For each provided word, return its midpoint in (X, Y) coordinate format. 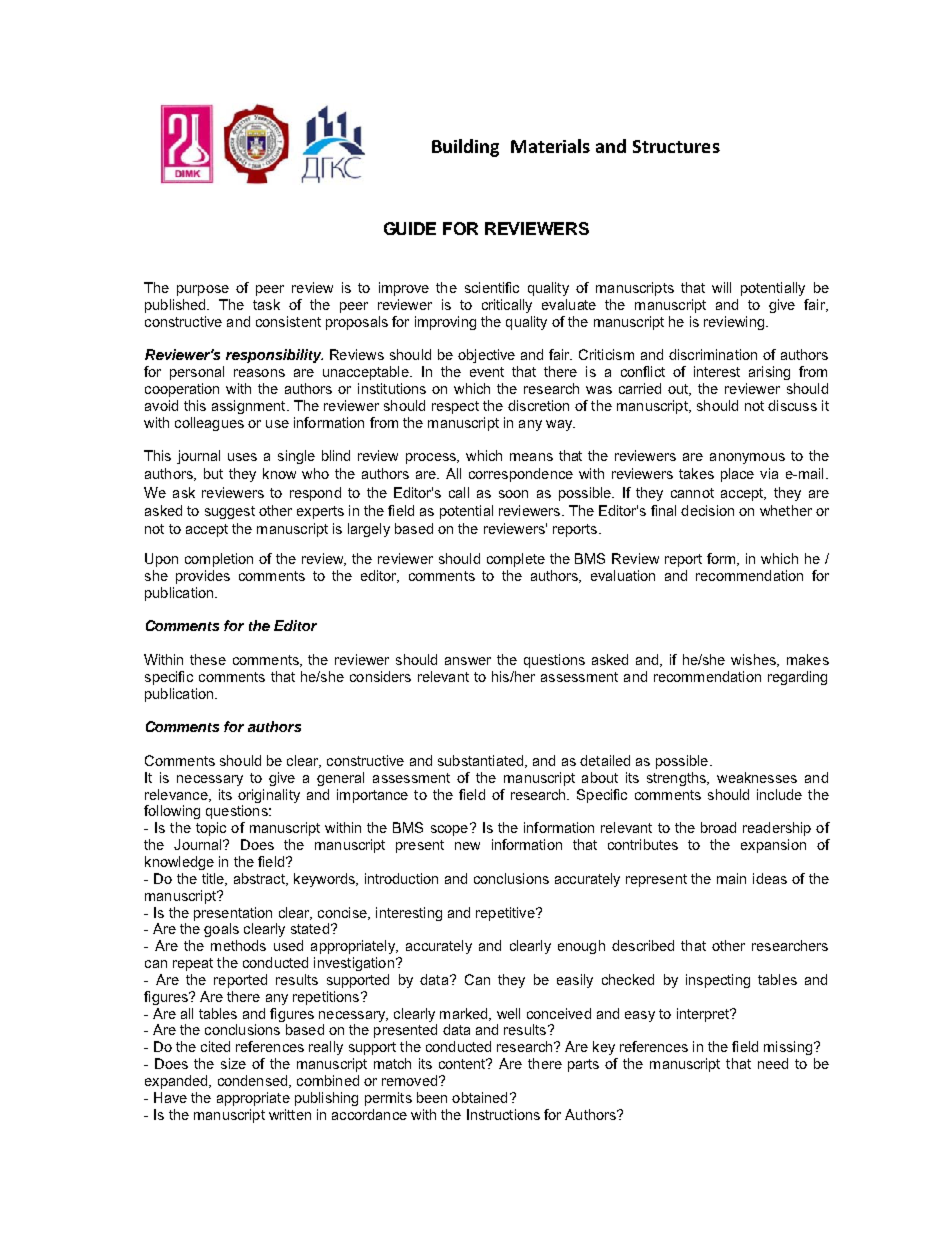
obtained (479, 1097)
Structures (676, 146)
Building (465, 148)
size (233, 1063)
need (773, 1063)
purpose (203, 290)
